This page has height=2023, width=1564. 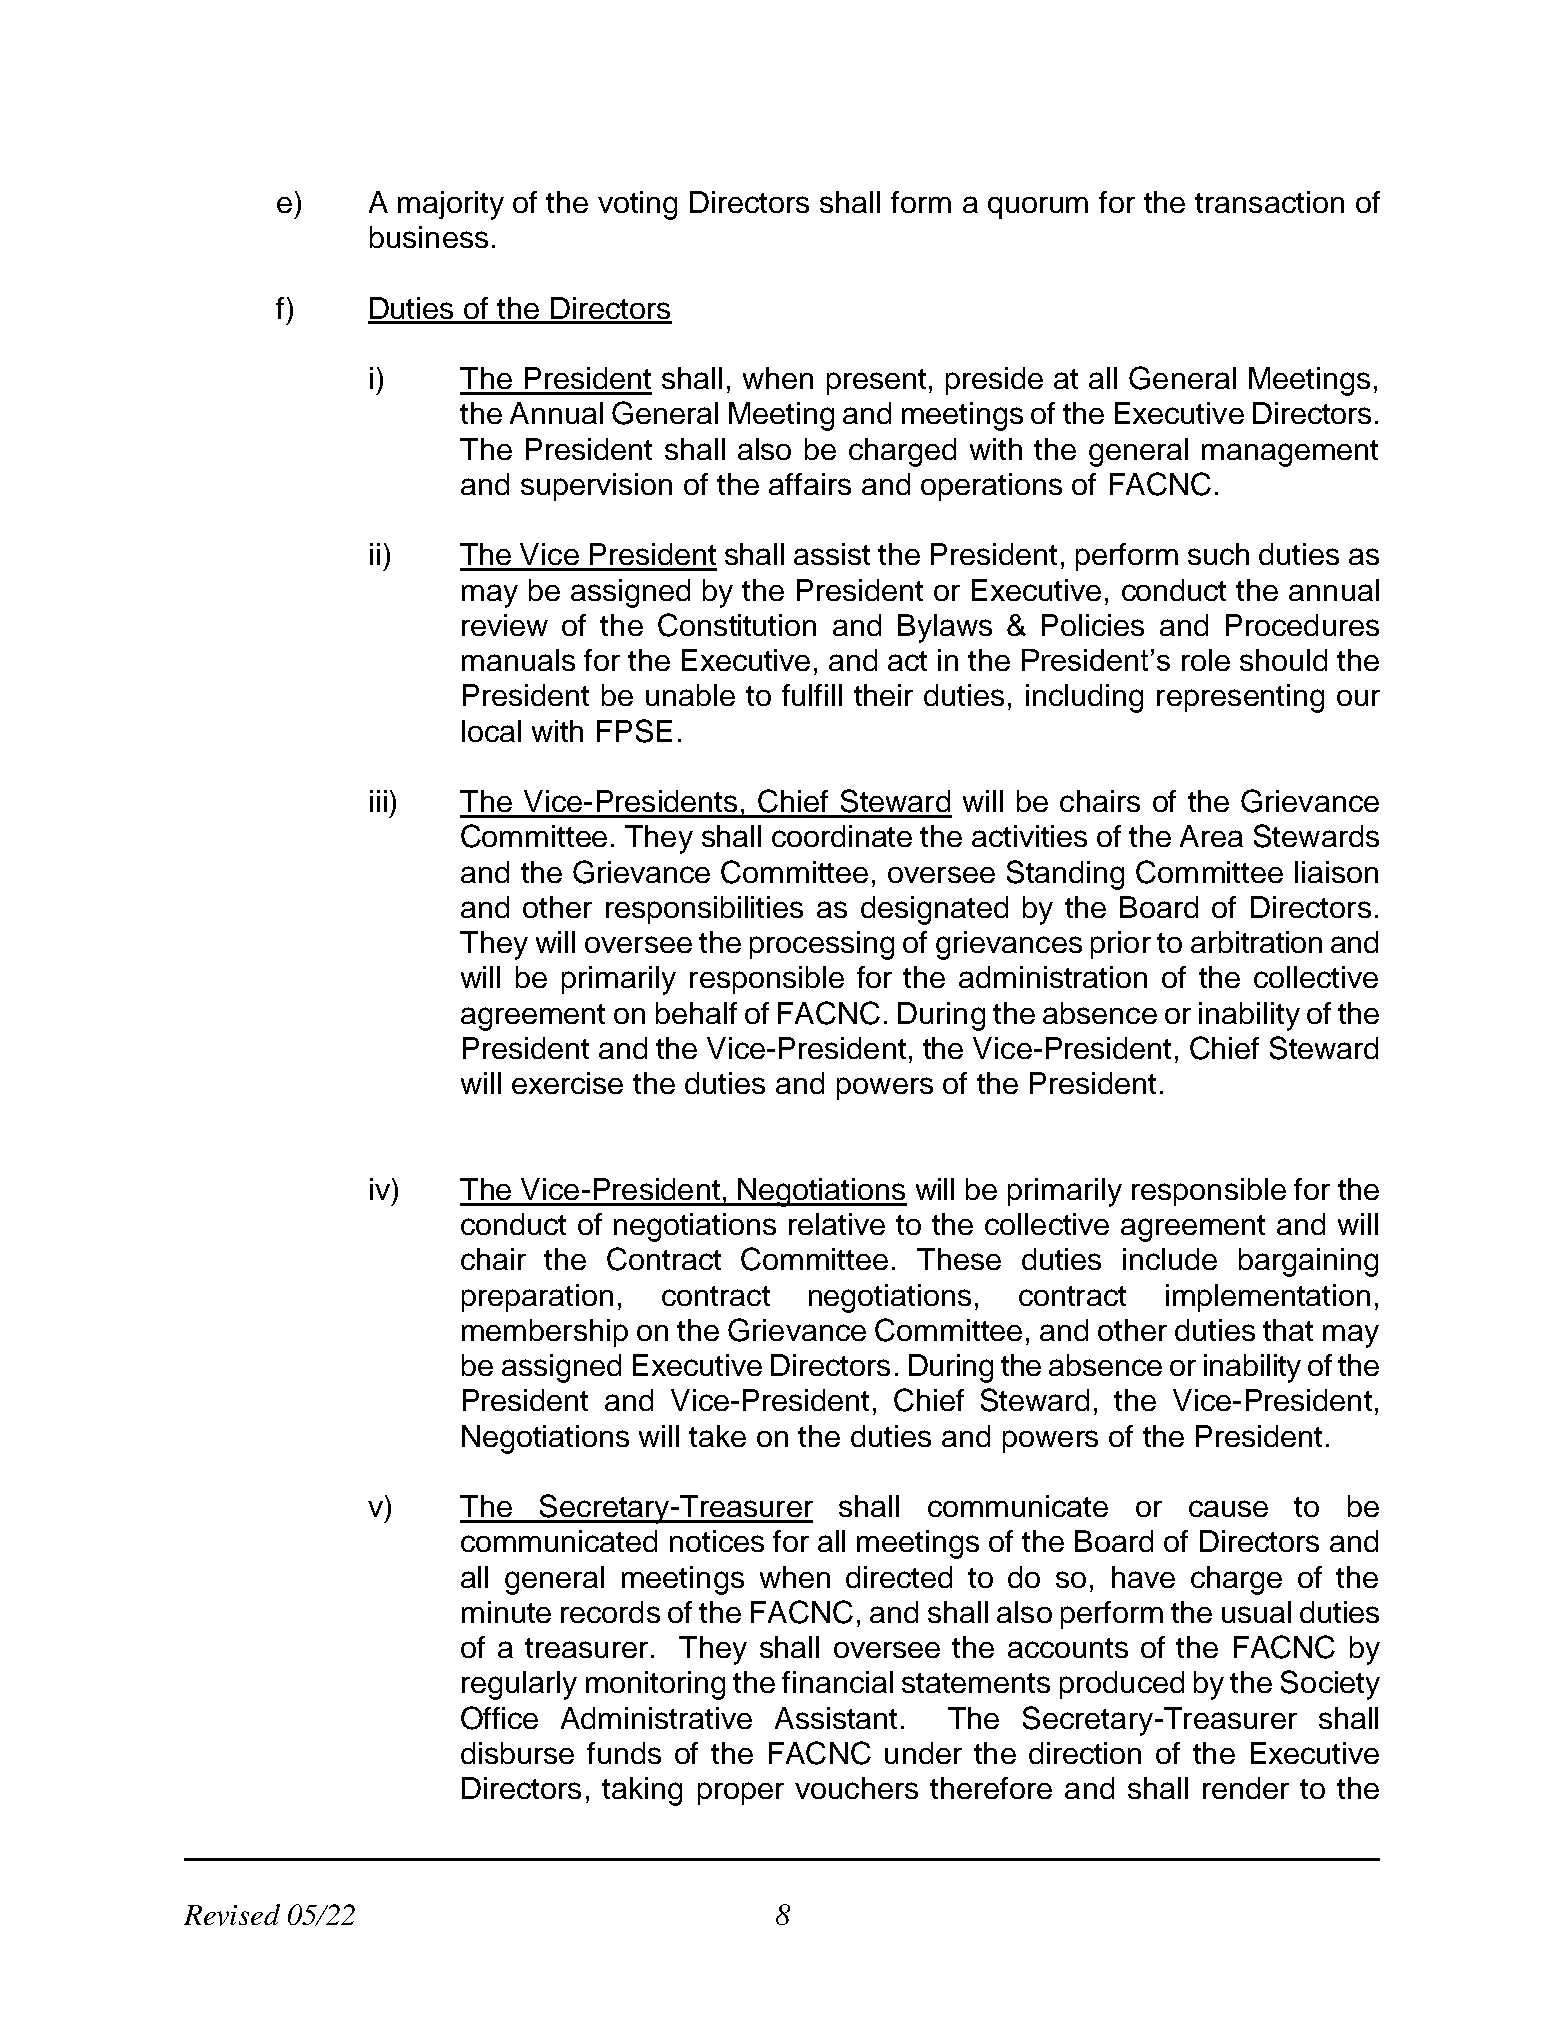 What do you see at coordinates (567, 1083) in the page?
I see `exercise` at bounding box center [567, 1083].
